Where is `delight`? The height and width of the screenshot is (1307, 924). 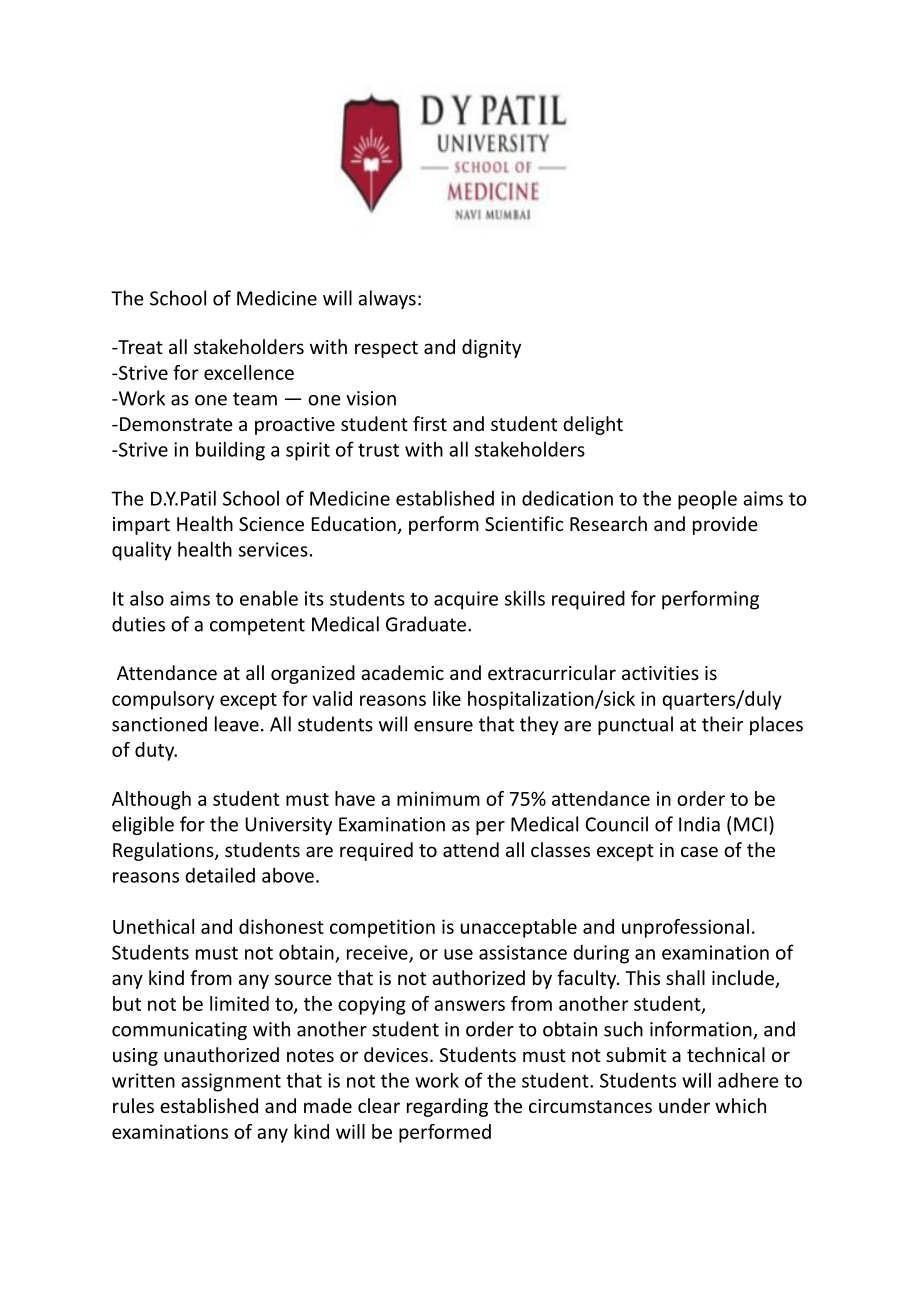
delight is located at coordinates (593, 425).
